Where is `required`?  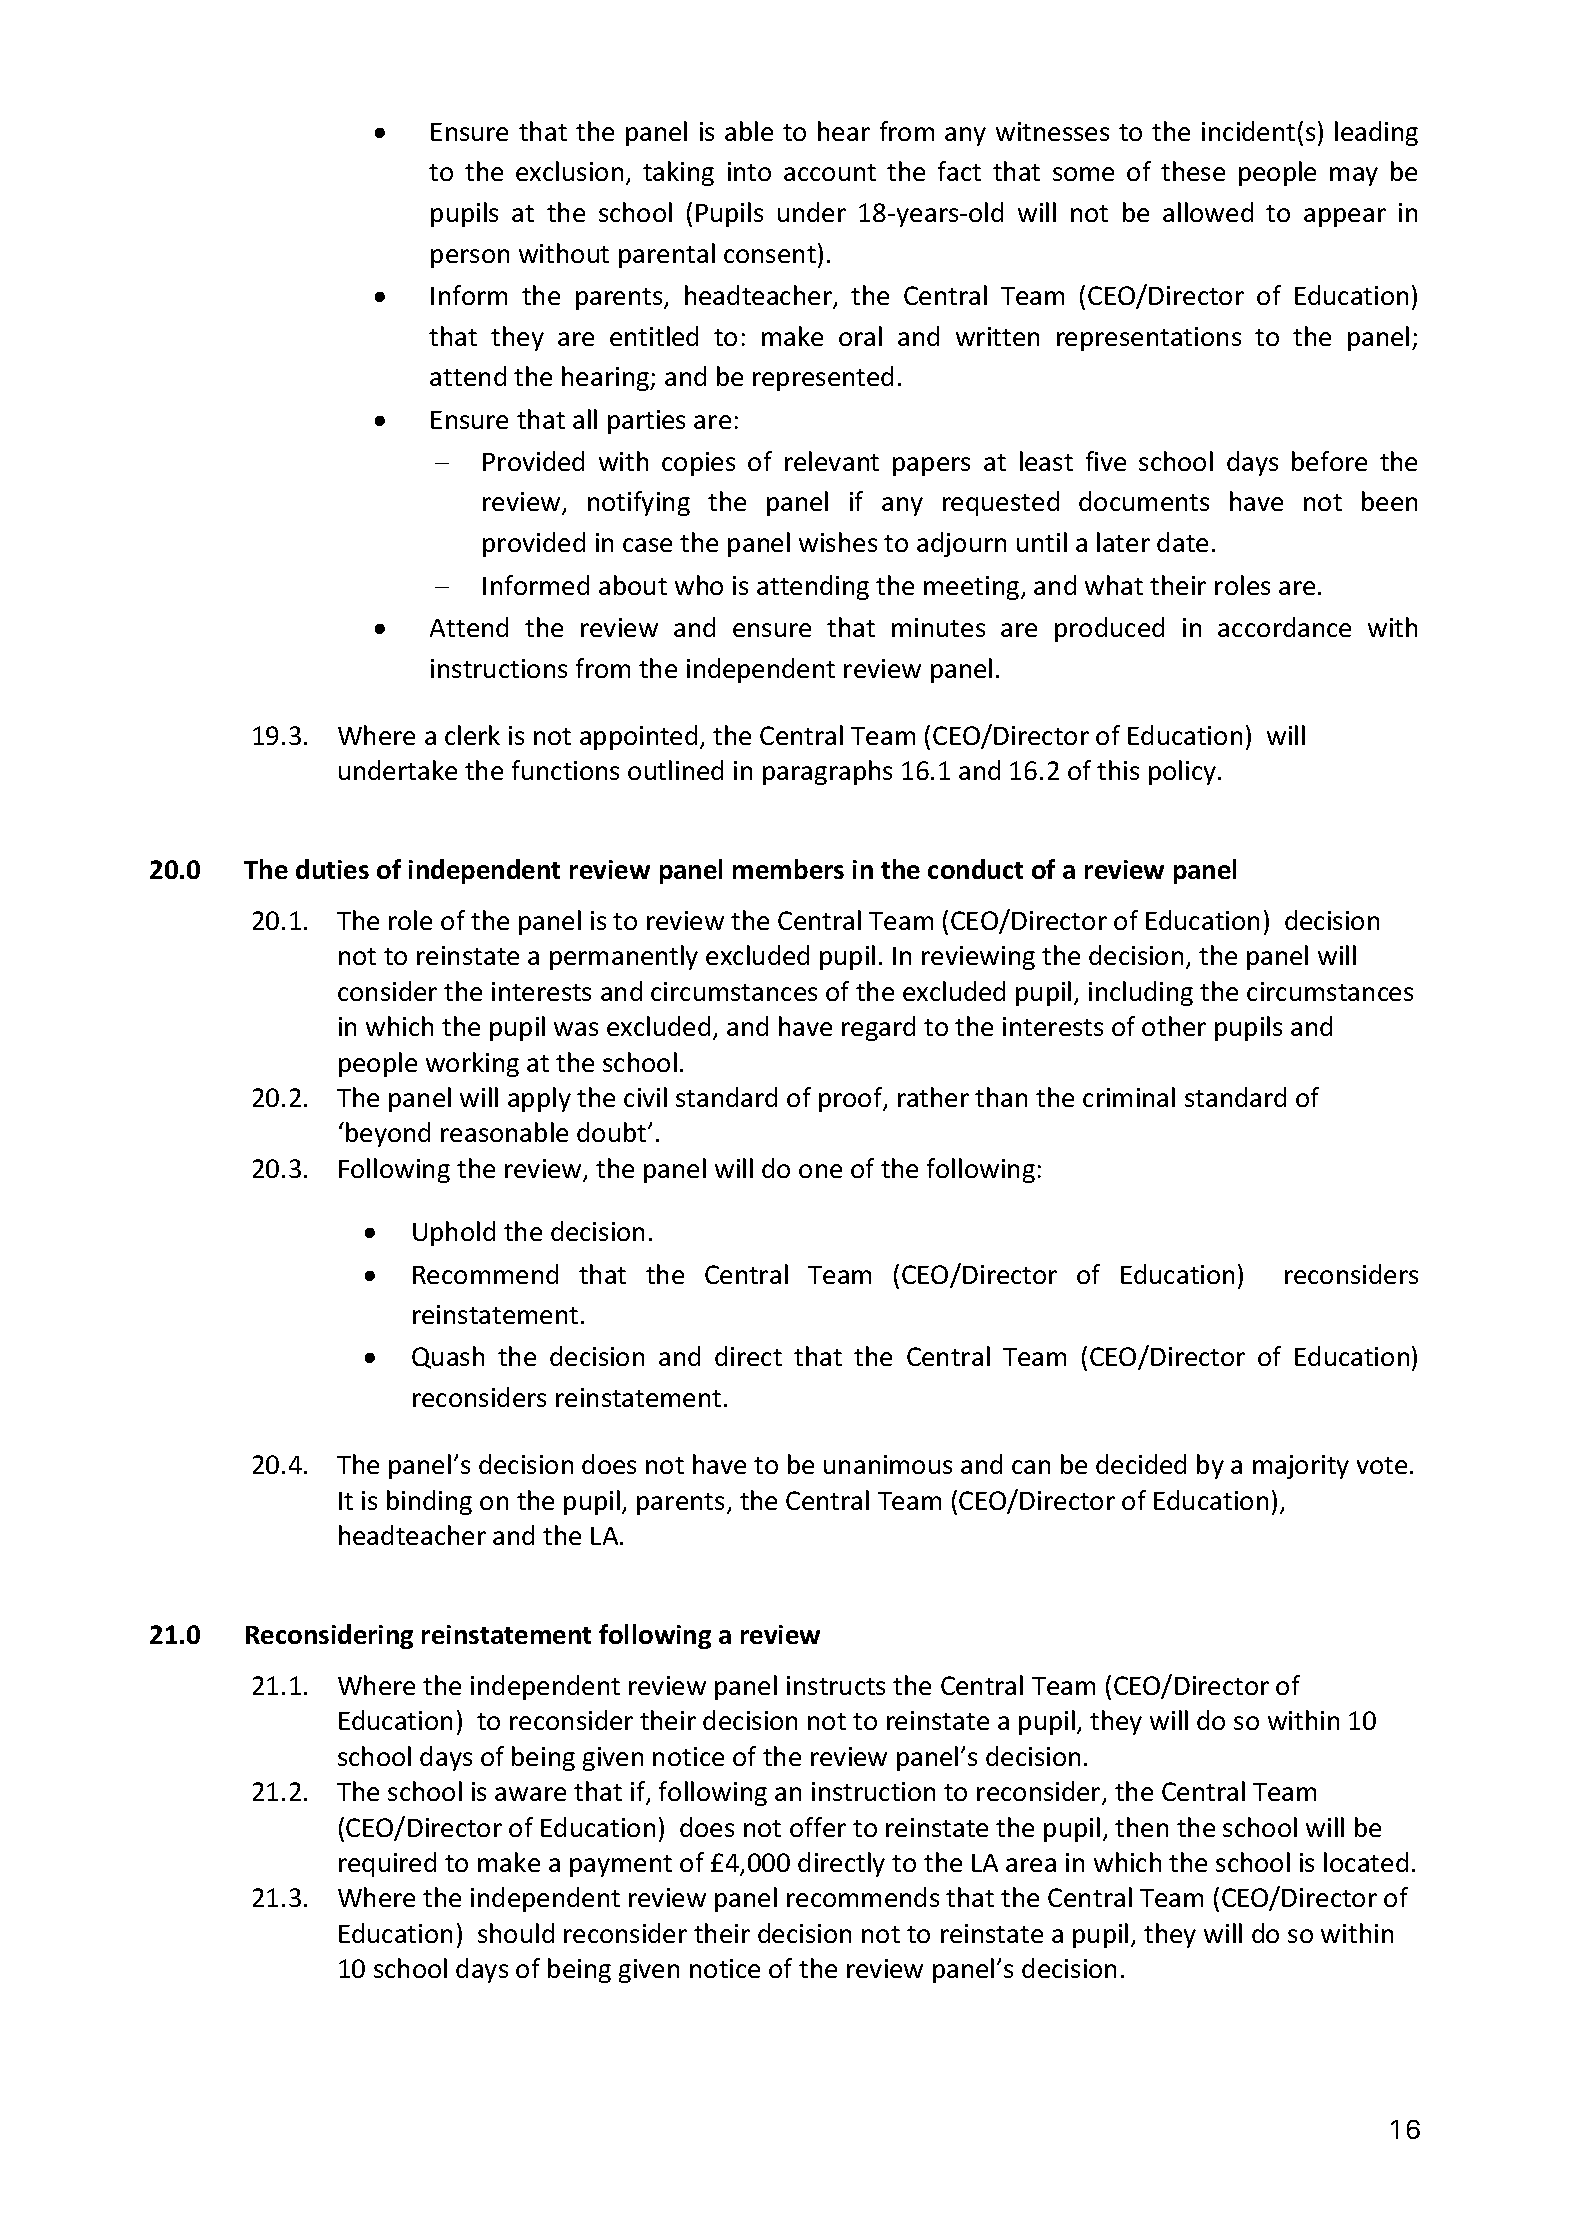 required is located at coordinates (387, 1864).
